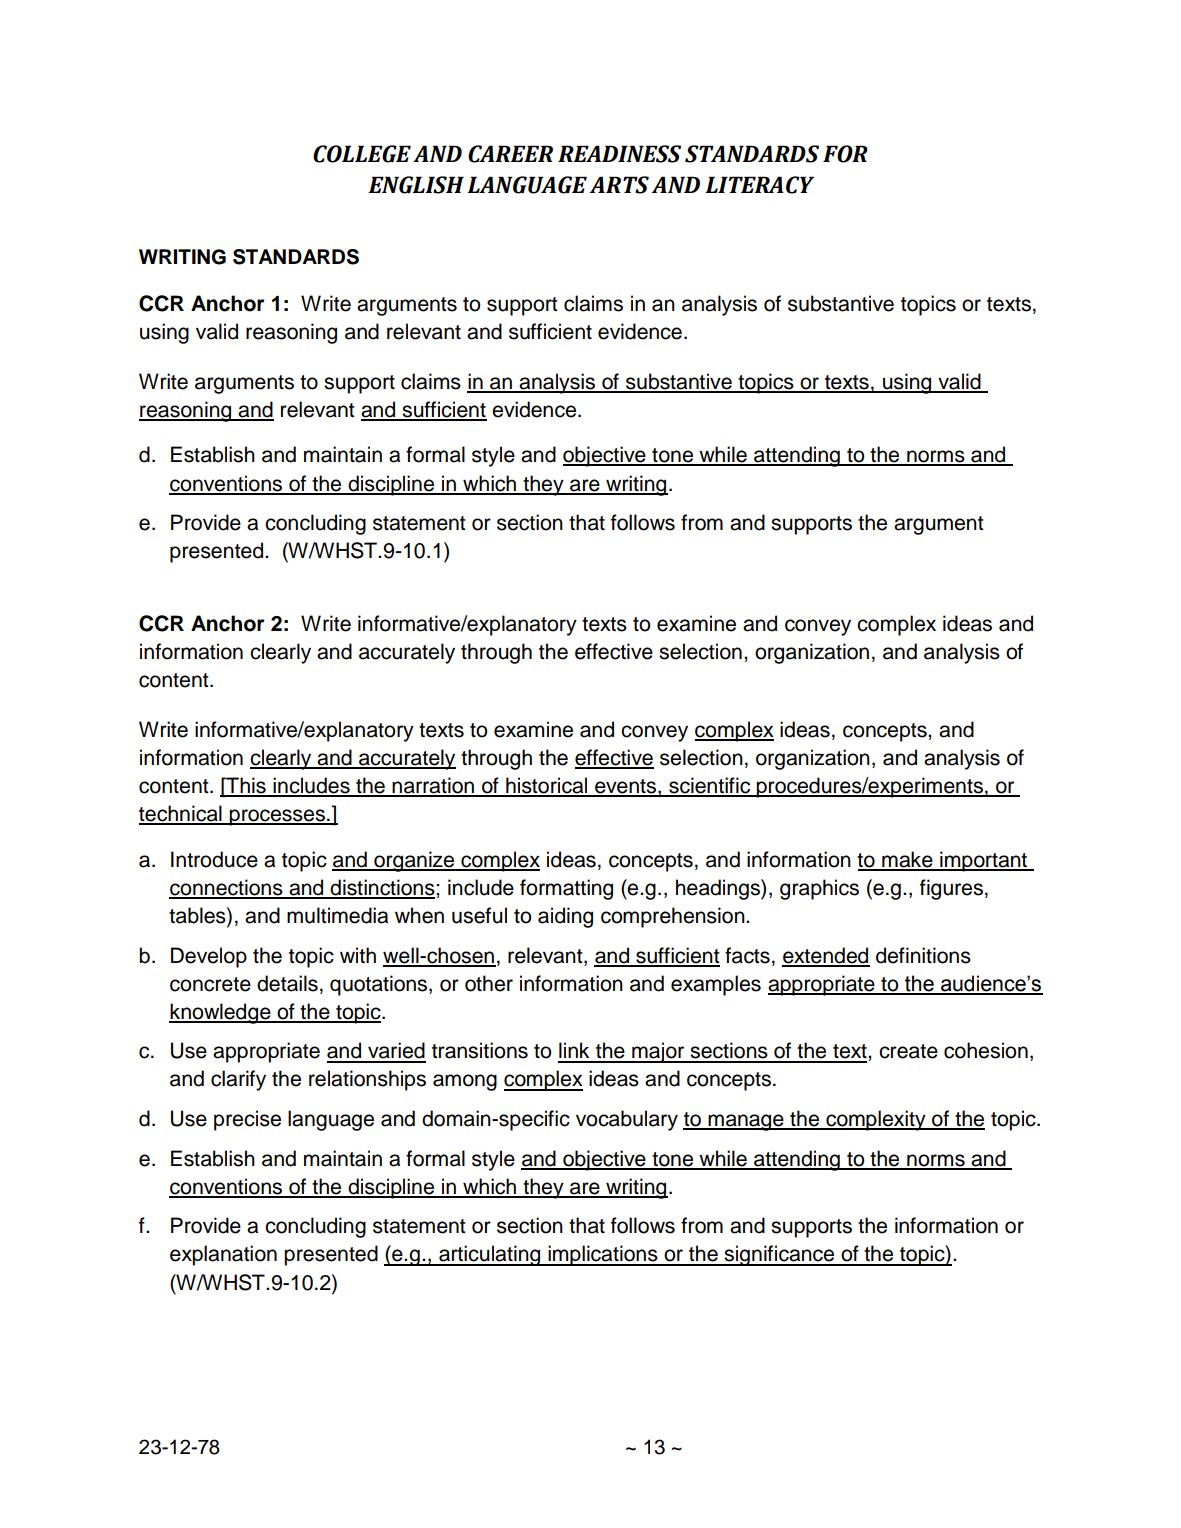 This screenshot has height=1528, width=1181. I want to click on create, so click(908, 1051).
